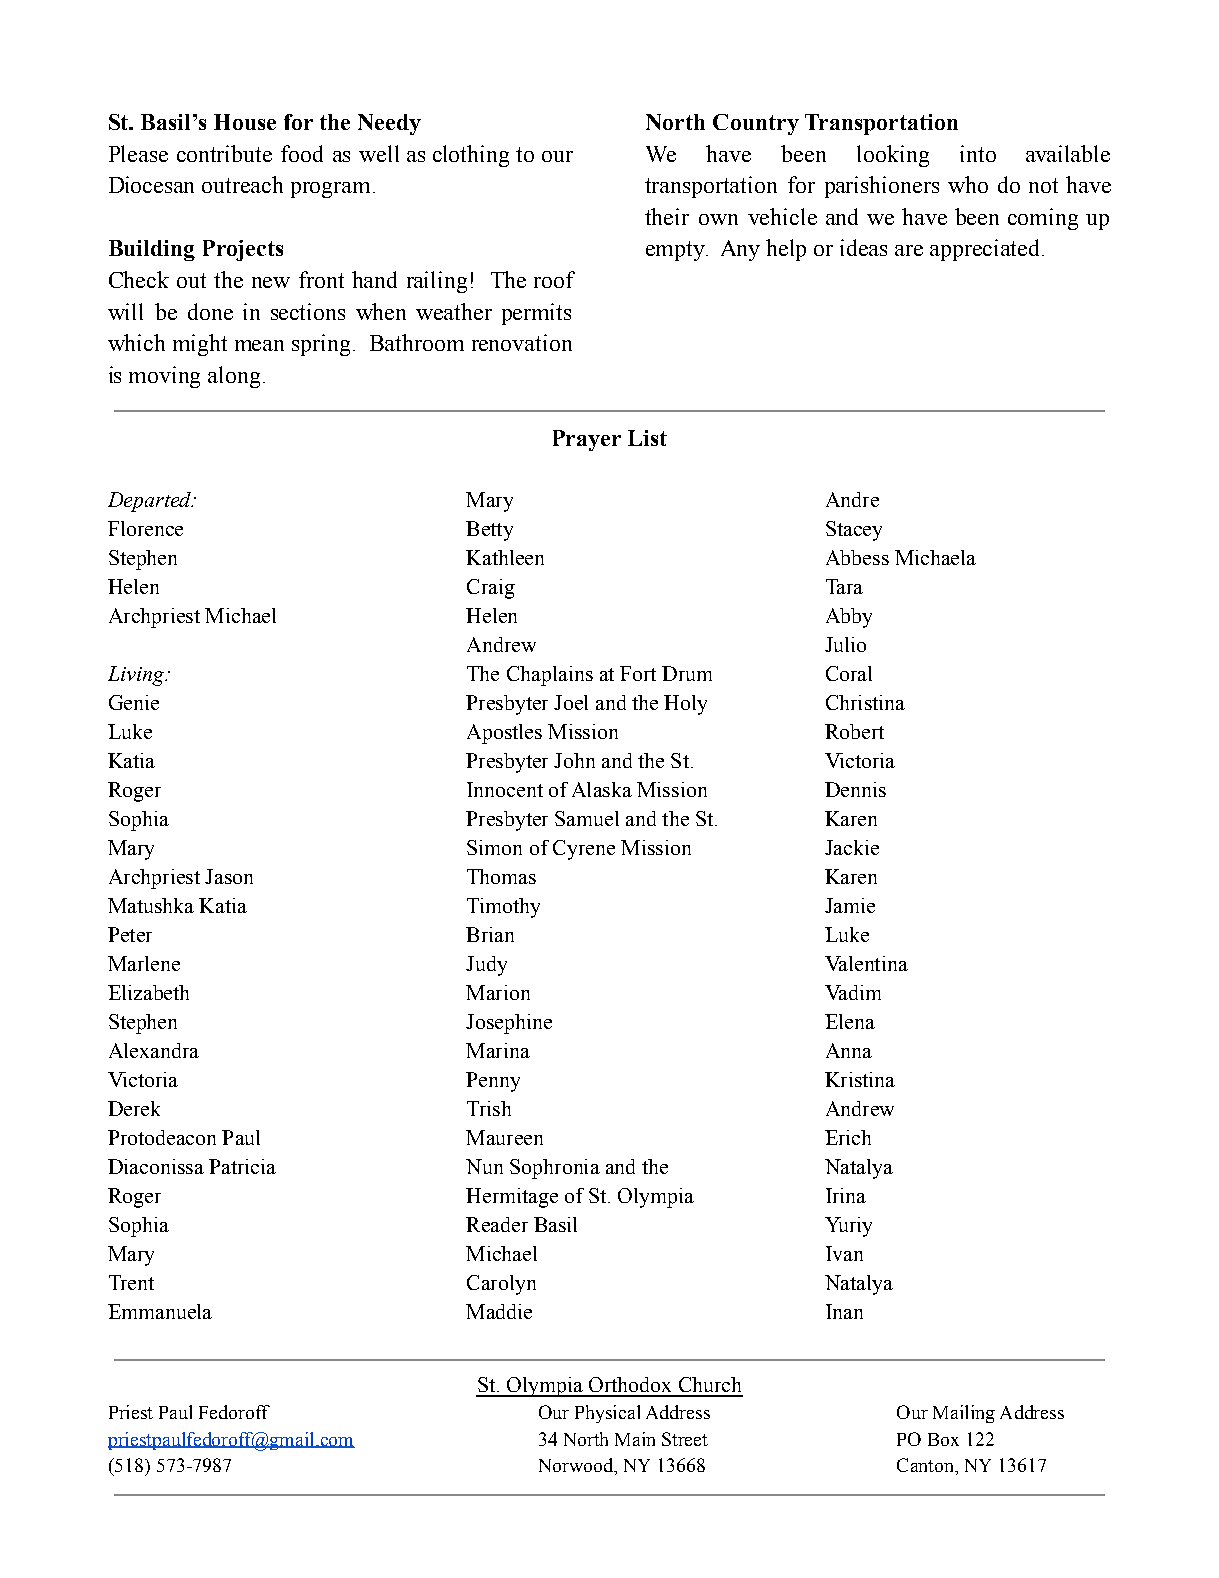  I want to click on Kathleen, so click(505, 557).
